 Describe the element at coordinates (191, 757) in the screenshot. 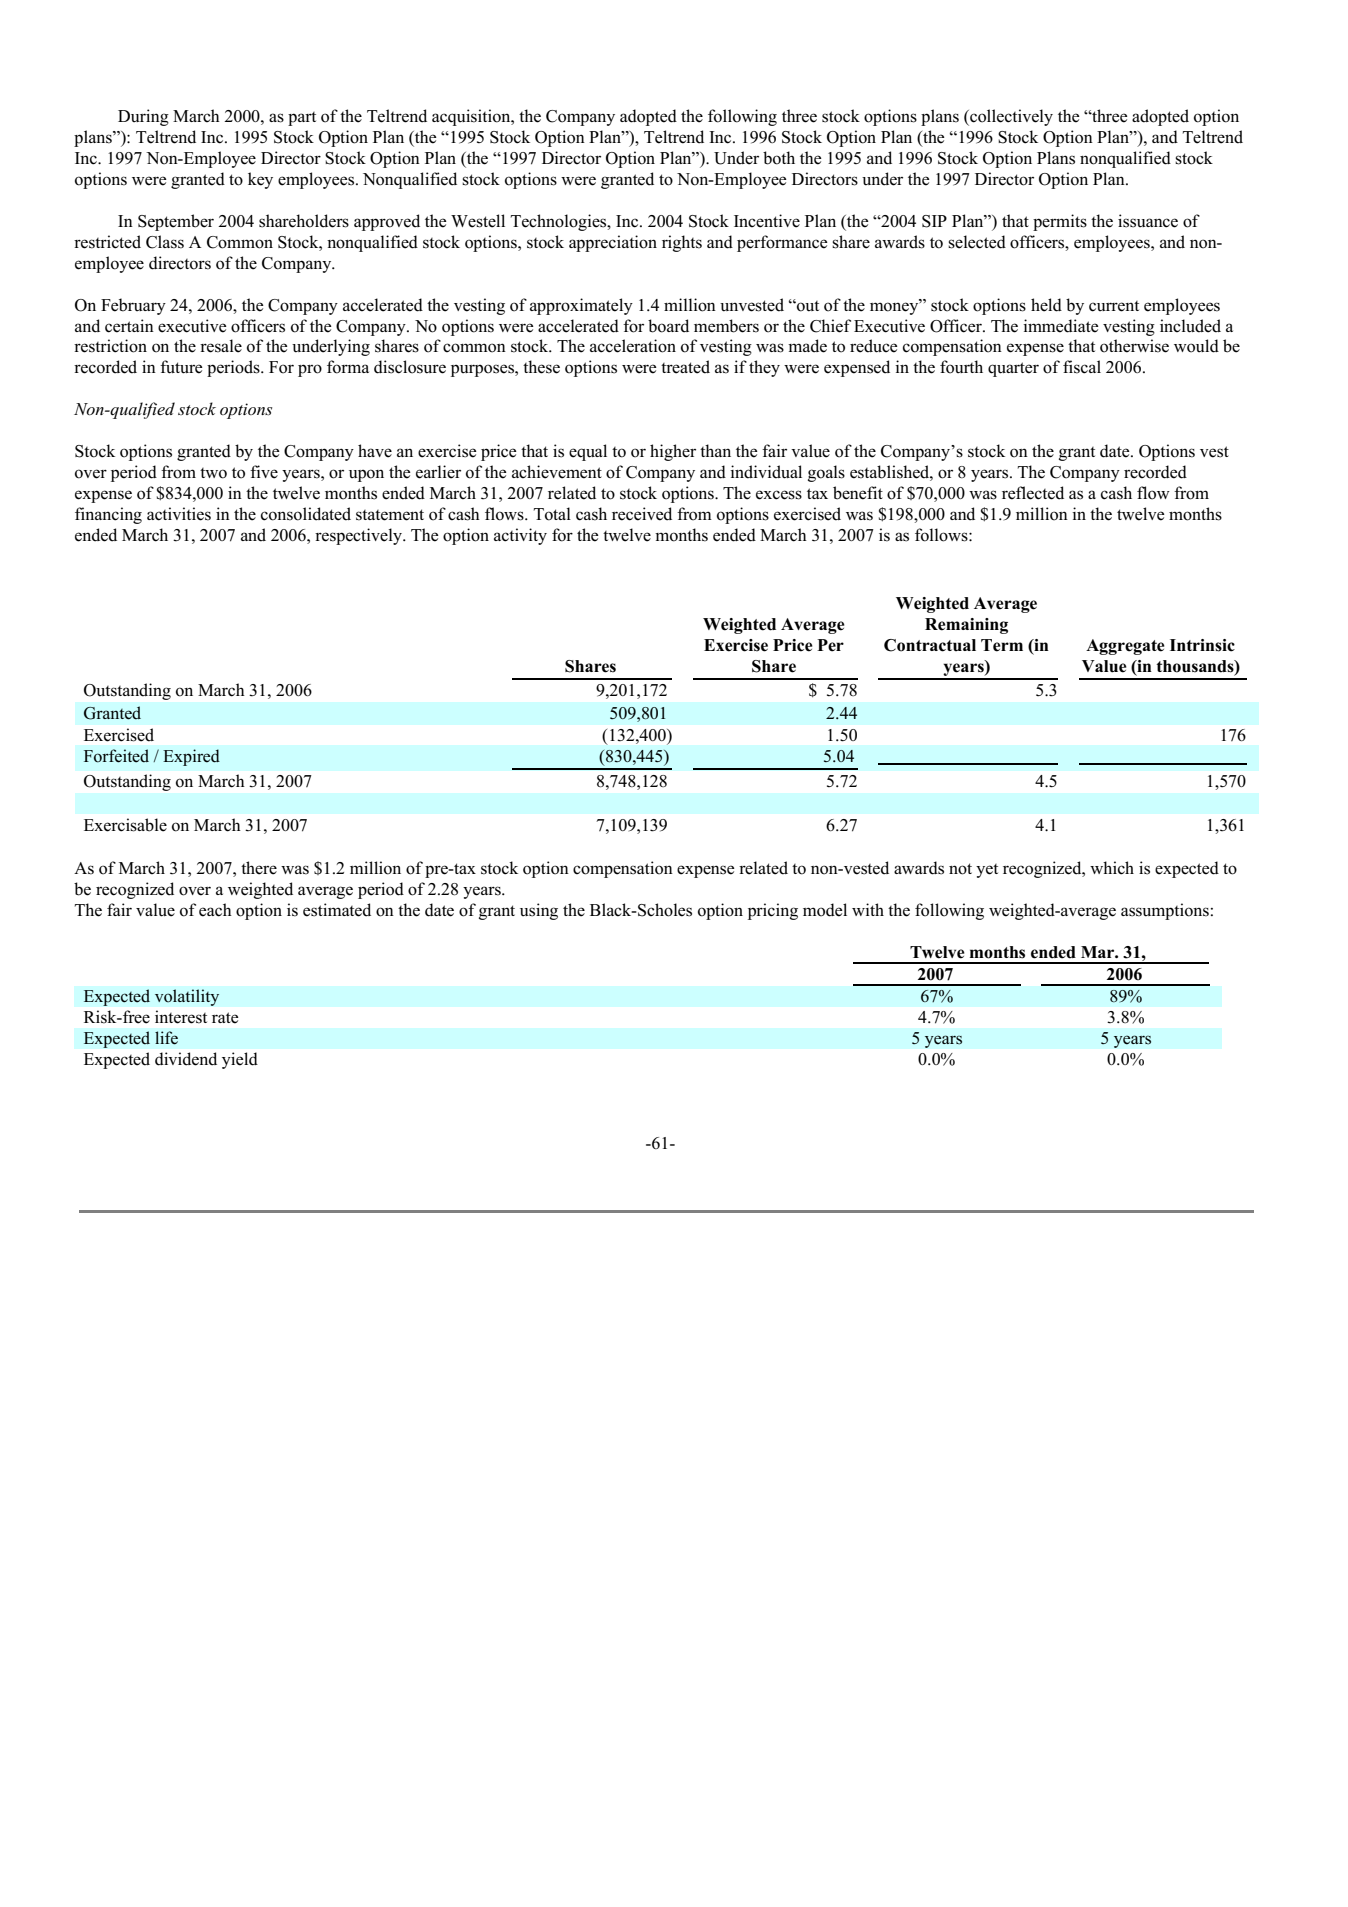

I see `Expired` at that location.
